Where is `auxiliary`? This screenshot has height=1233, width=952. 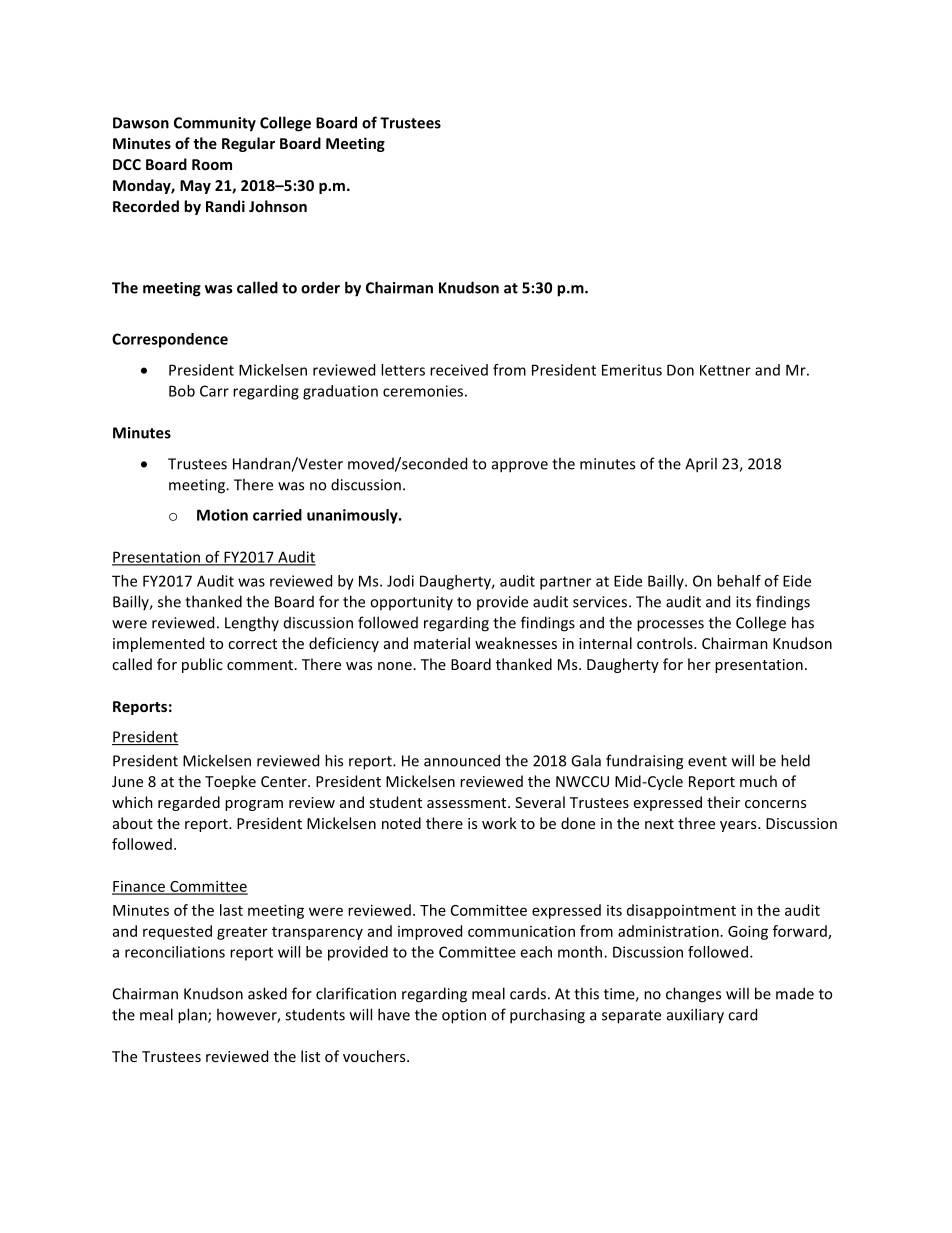
auxiliary is located at coordinates (695, 1016).
